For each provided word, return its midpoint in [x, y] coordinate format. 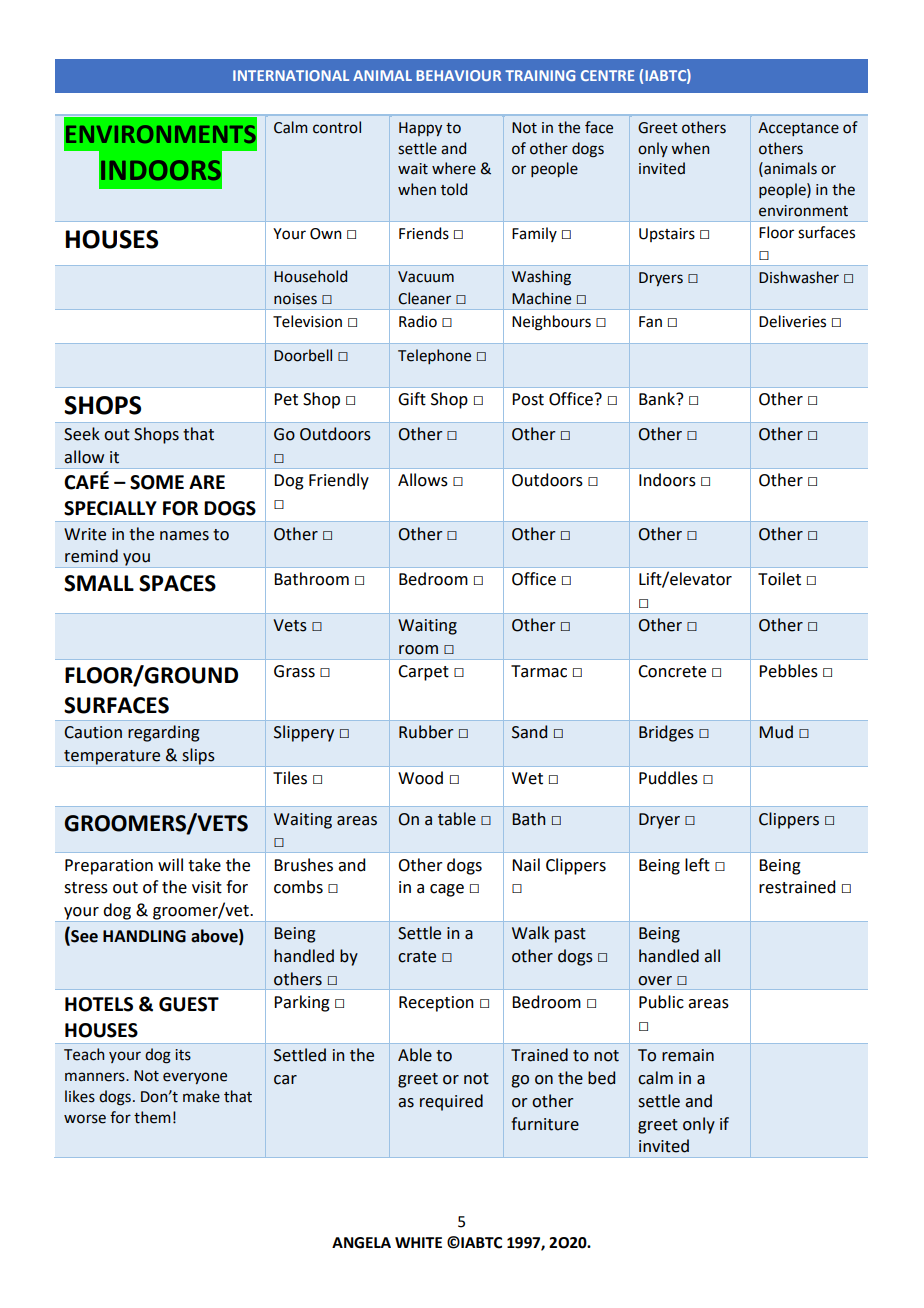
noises [295, 299]
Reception [436, 1004]
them [152, 1117]
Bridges [666, 733]
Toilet [779, 579]
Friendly [339, 481]
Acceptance [798, 129]
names [184, 536]
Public [661, 1002]
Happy [420, 129]
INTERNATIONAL [291, 75]
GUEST [189, 1004]
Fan [650, 322]
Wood [420, 778]
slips [198, 757]
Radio [418, 321]
